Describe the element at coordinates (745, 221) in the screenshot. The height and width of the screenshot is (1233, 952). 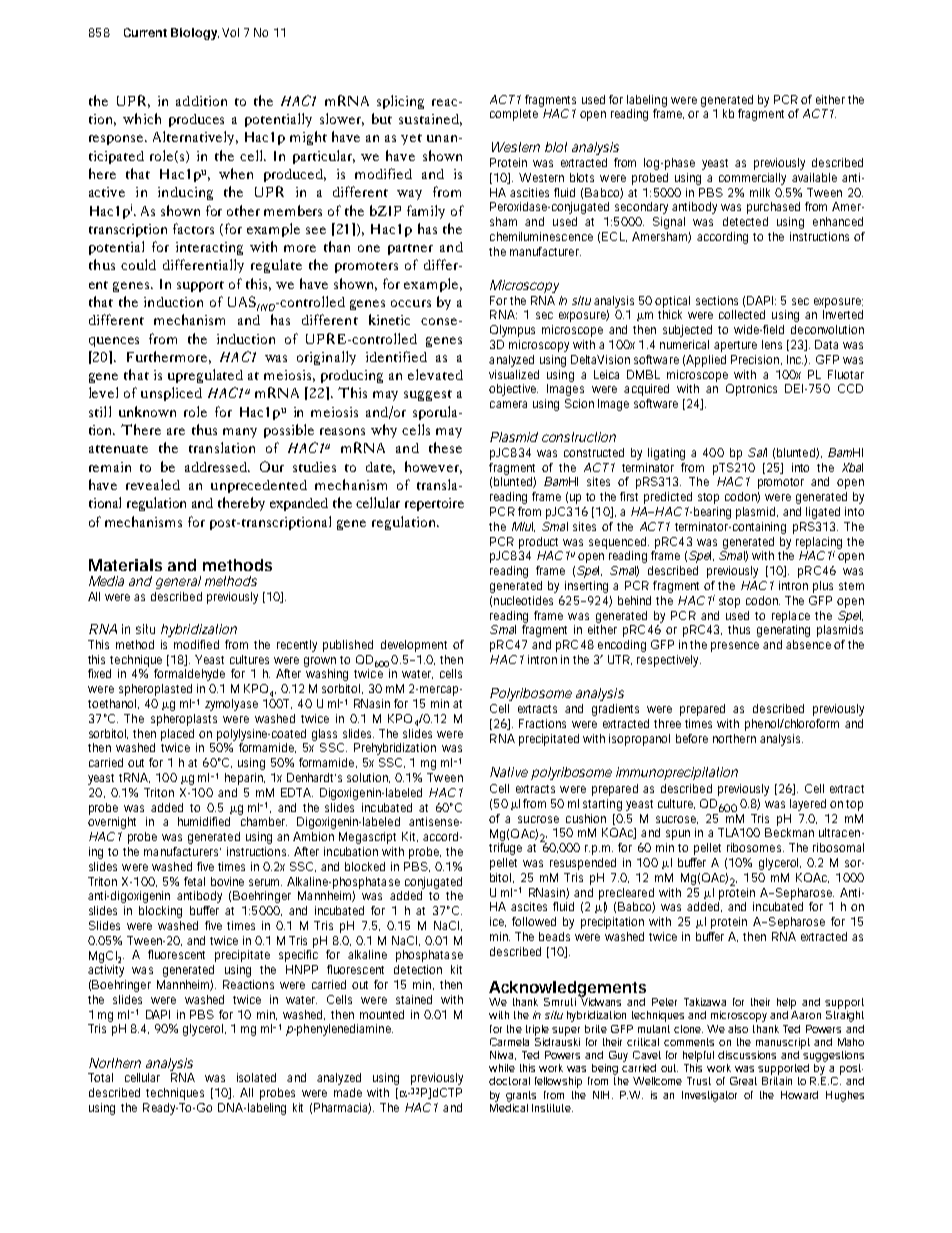
I see `detected` at that location.
